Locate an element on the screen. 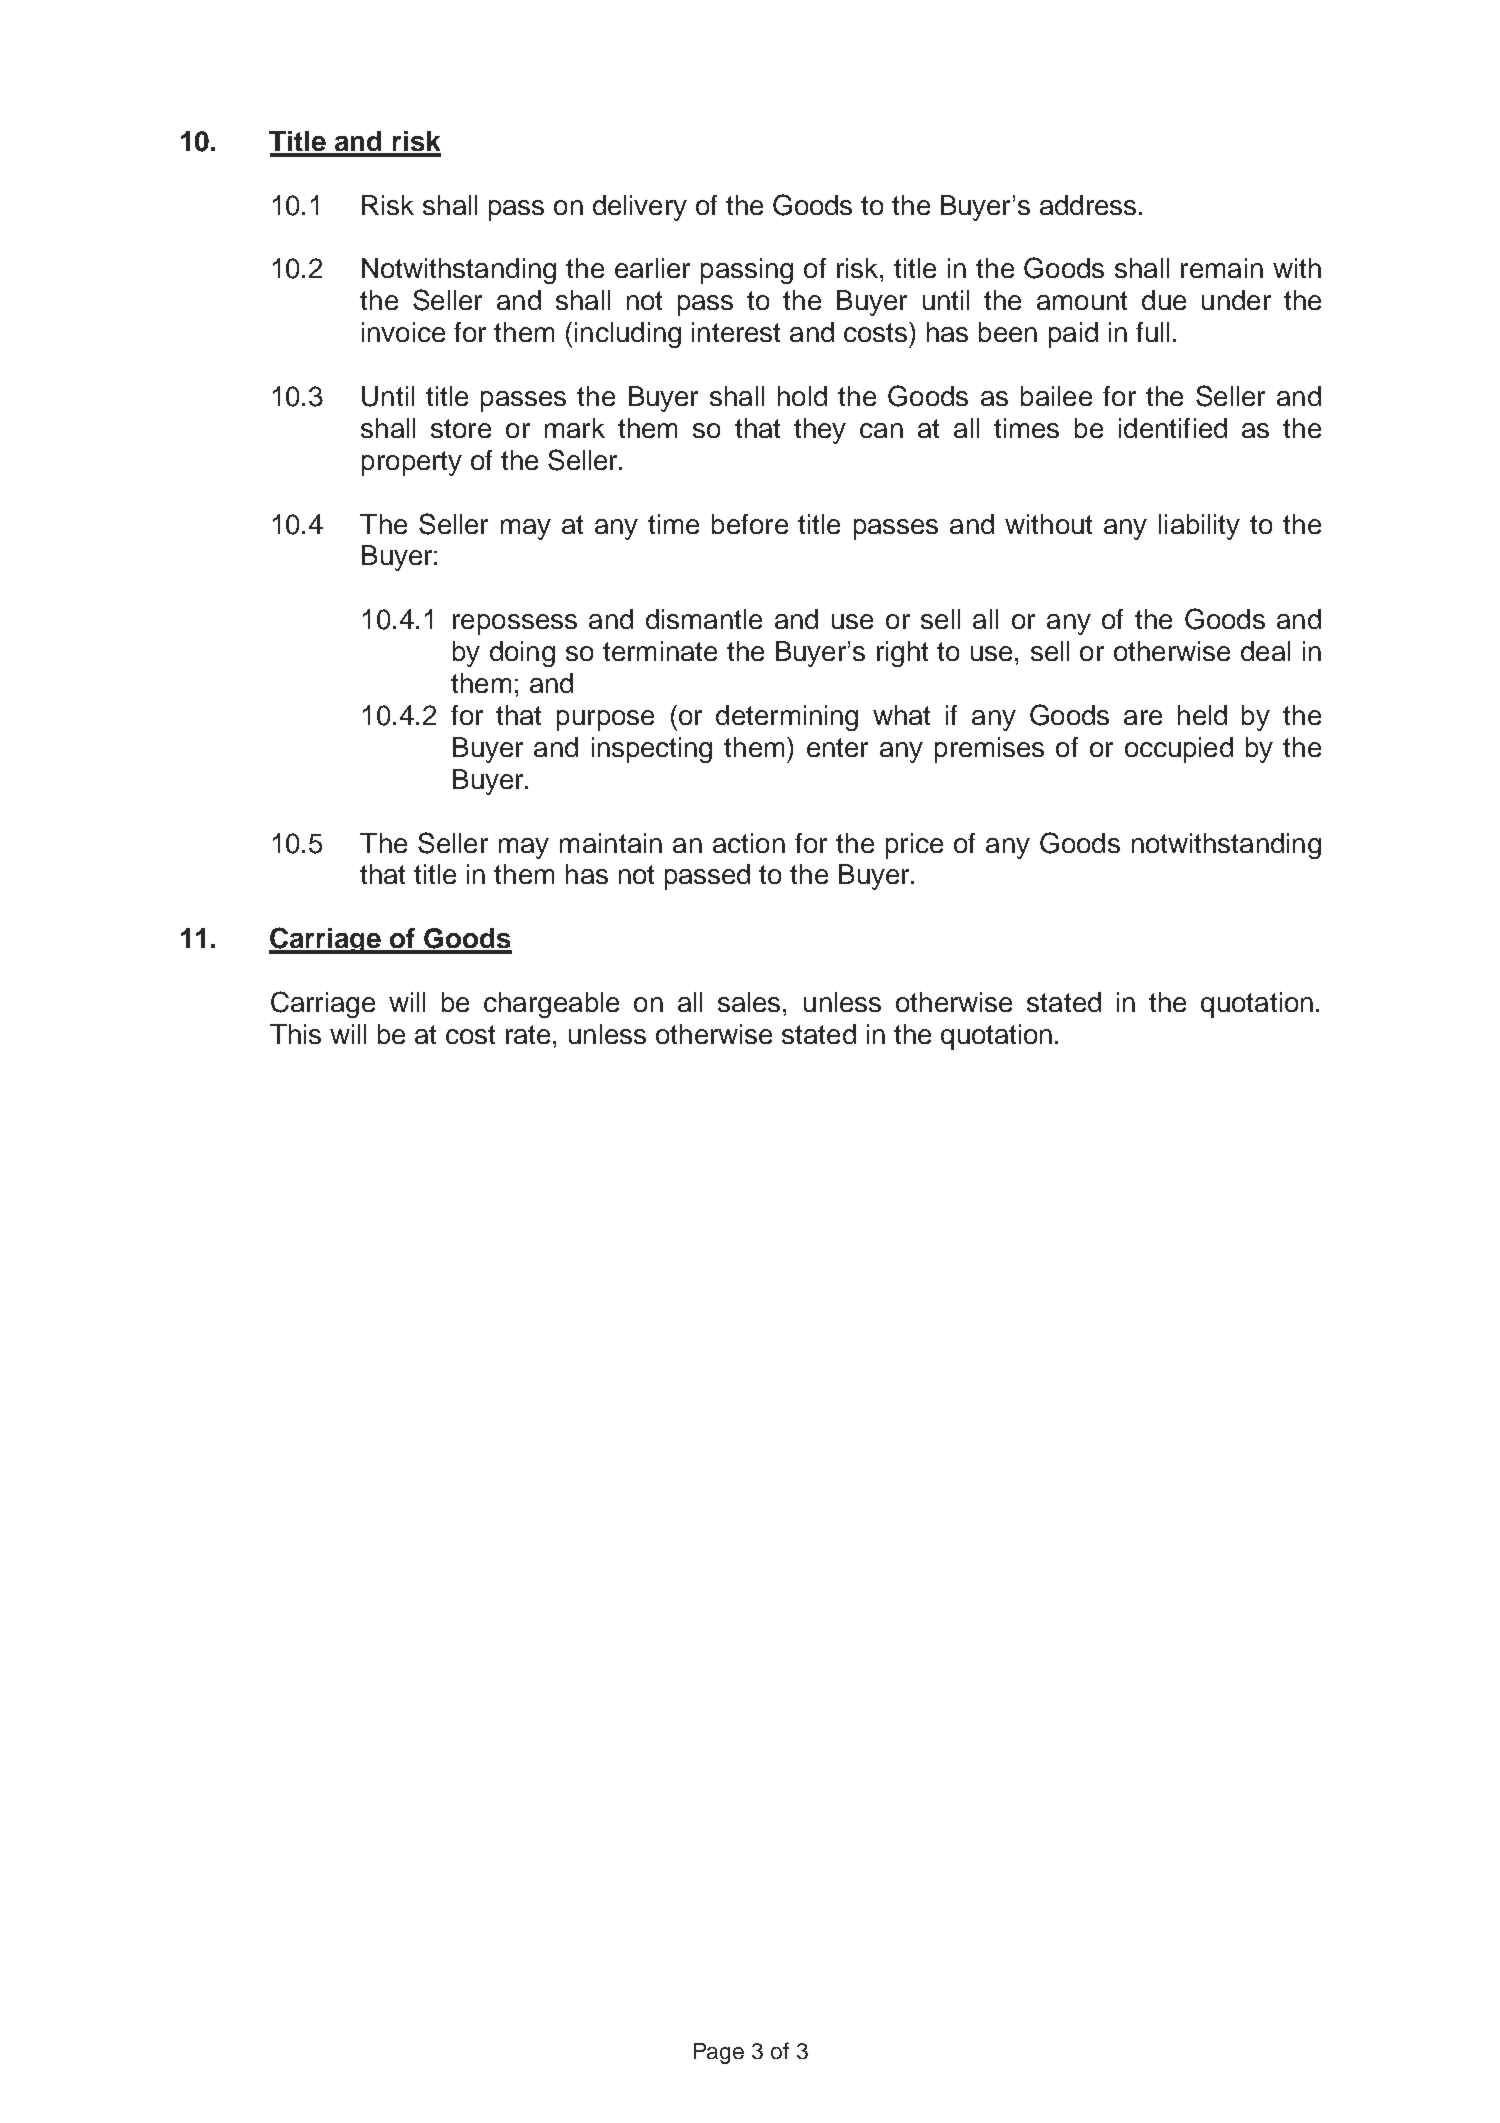 Image resolution: width=1500 pixels, height=2123 pixels. maintain is located at coordinates (611, 843).
